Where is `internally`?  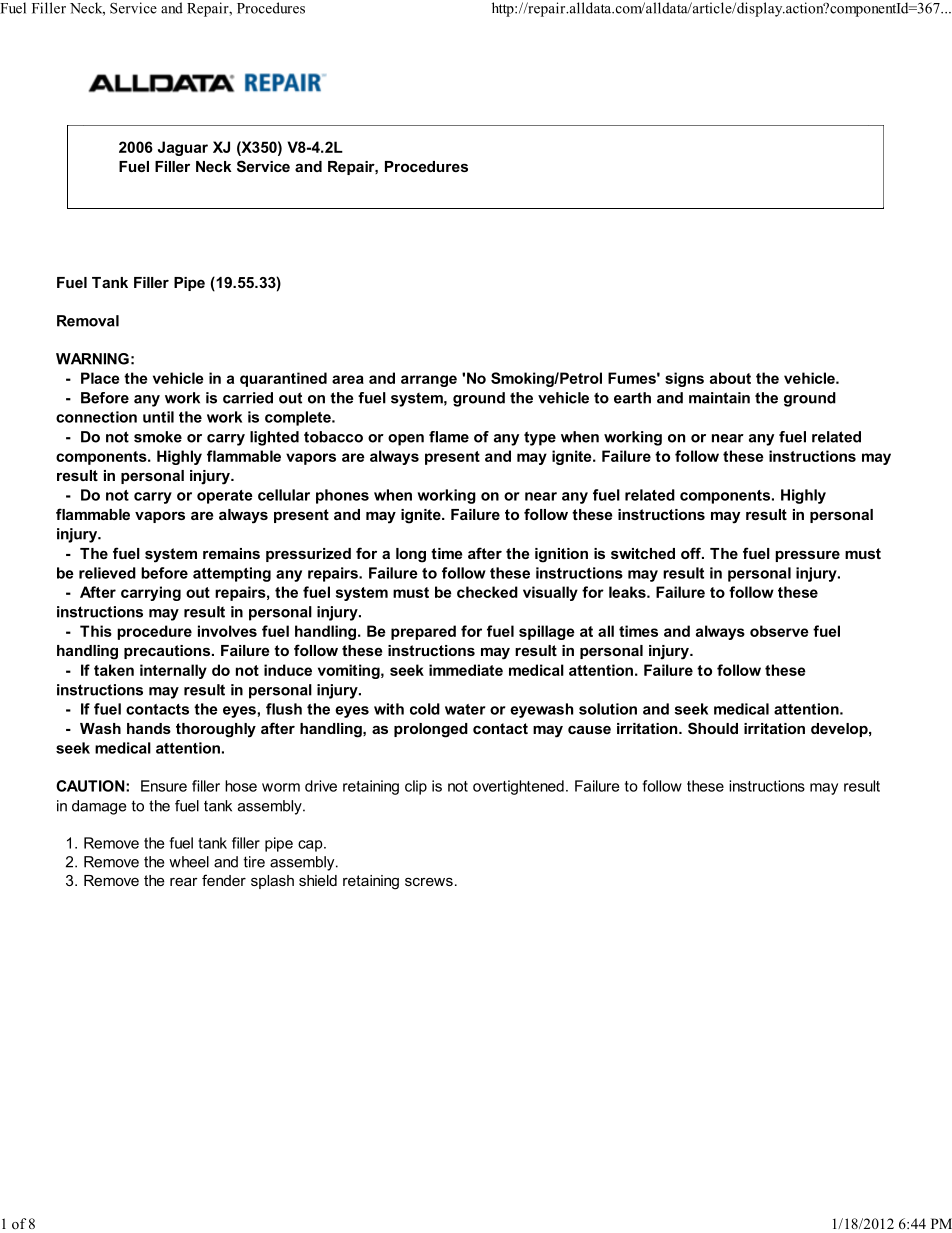
internally is located at coordinates (173, 671).
